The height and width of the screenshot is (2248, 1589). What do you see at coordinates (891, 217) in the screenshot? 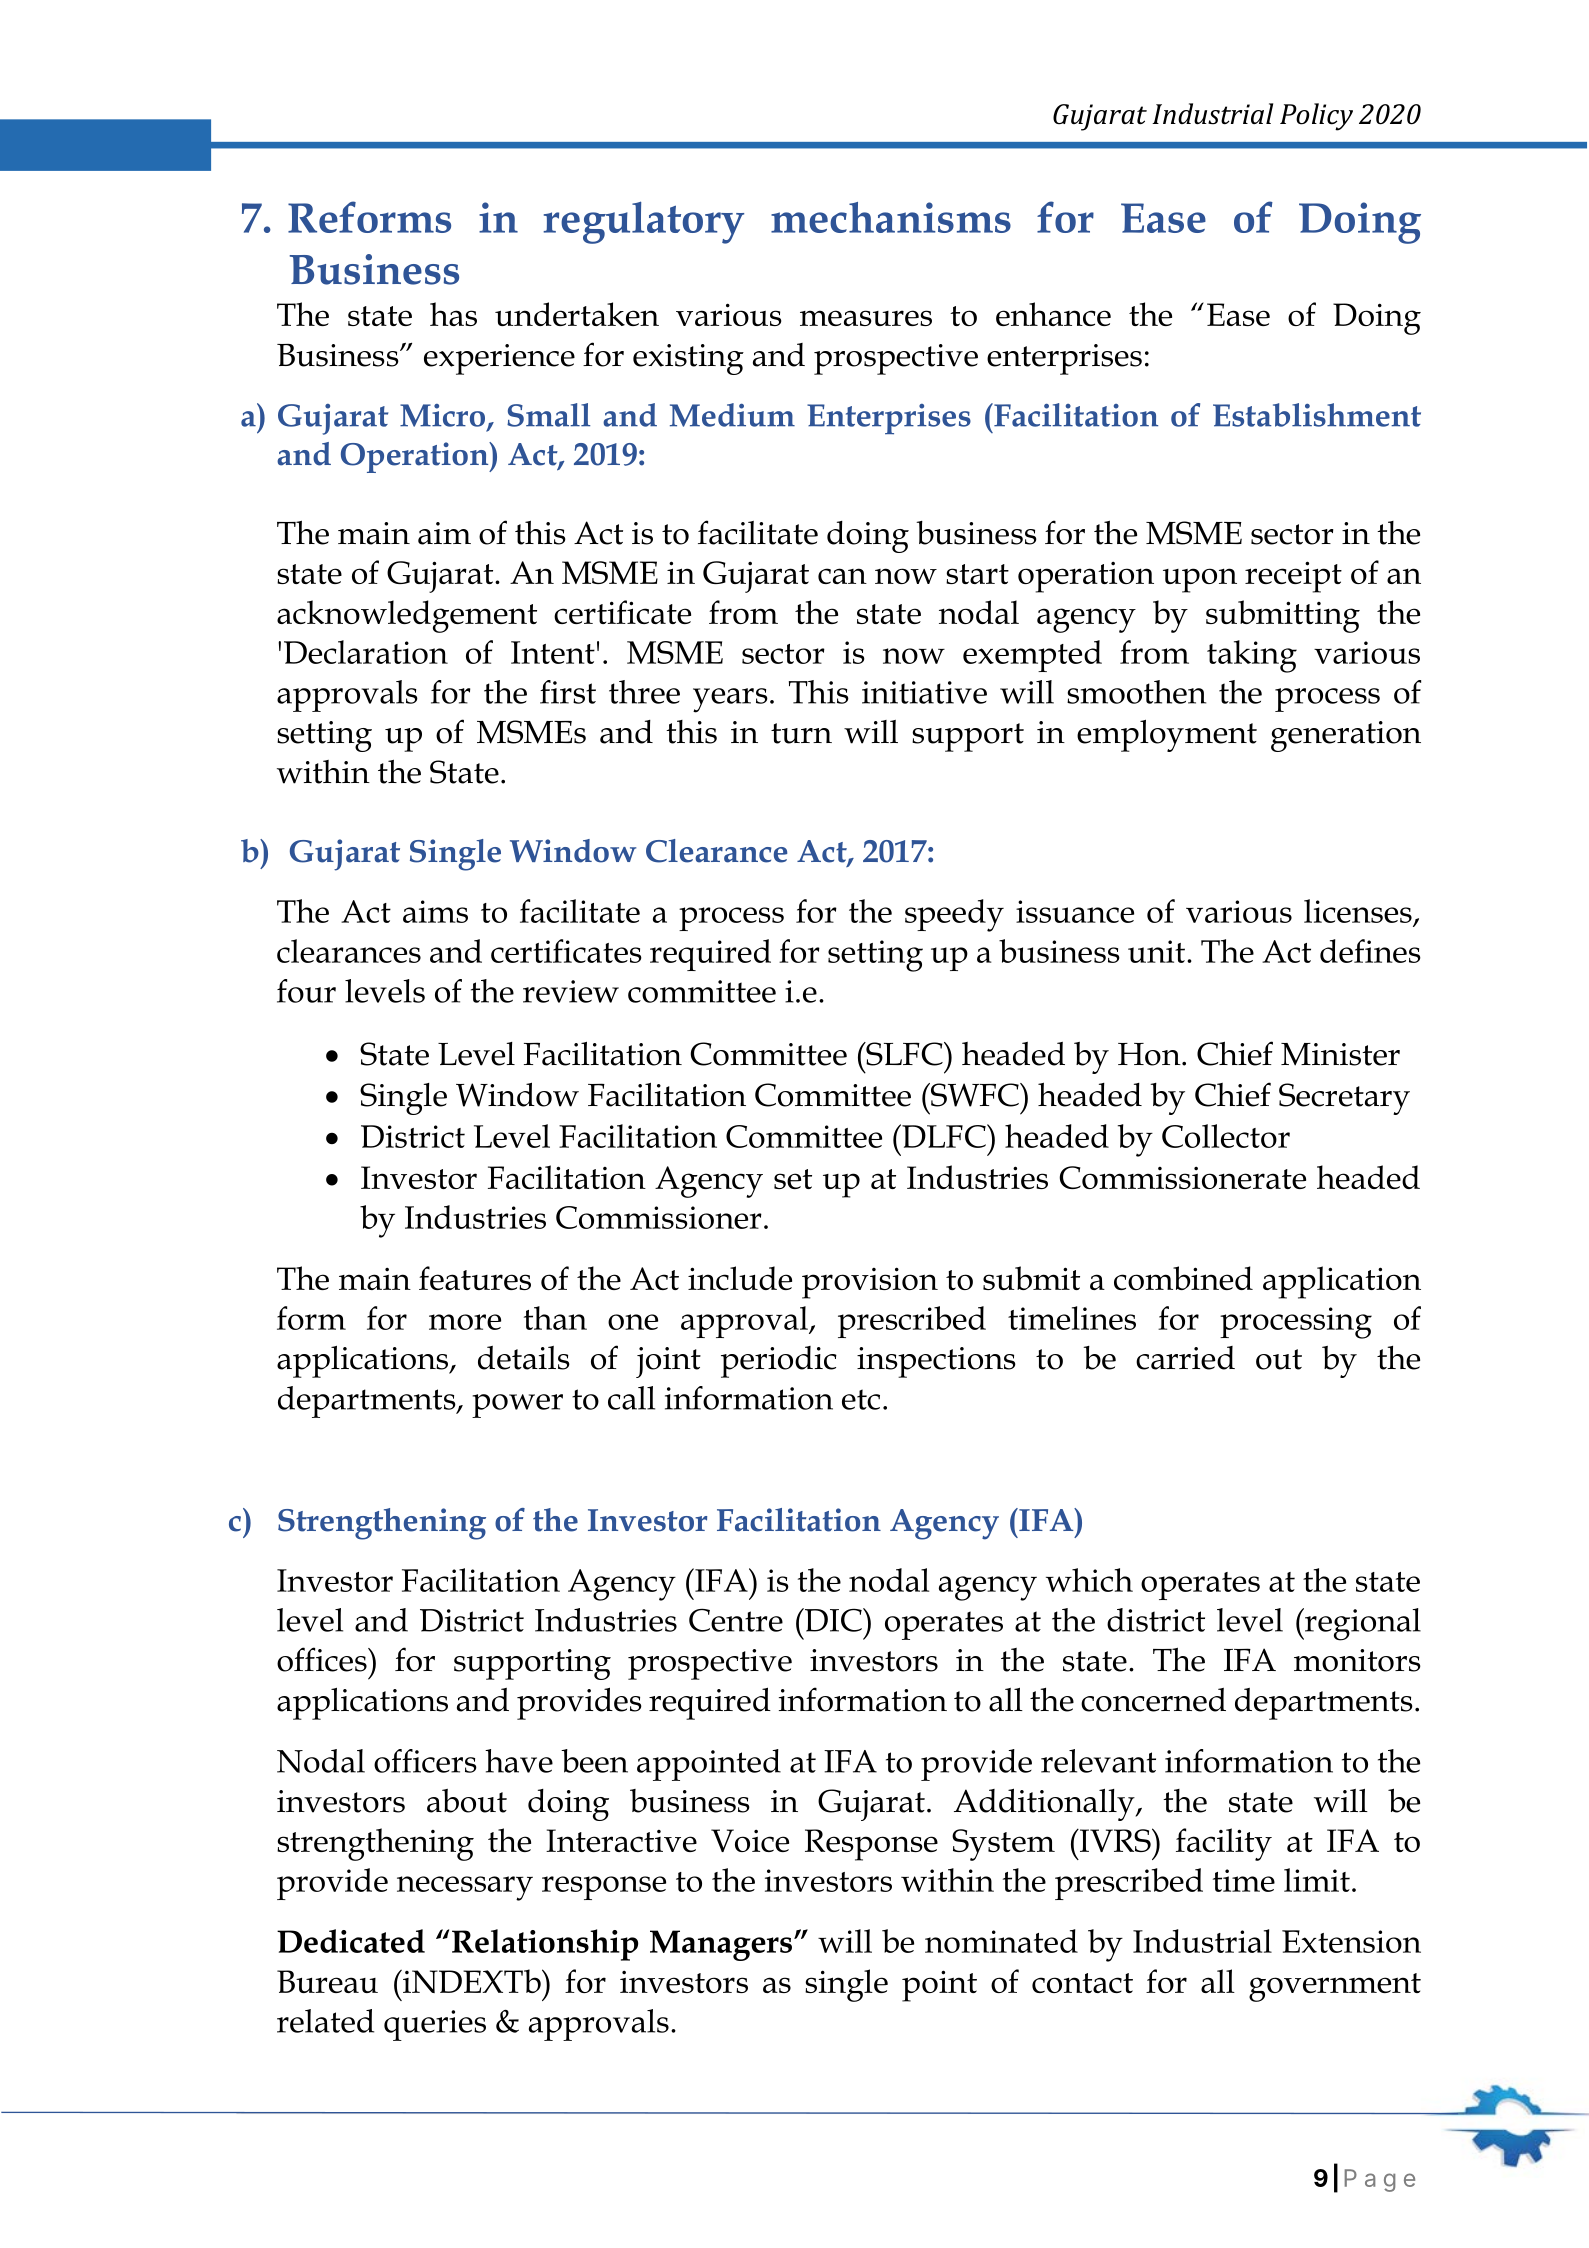
I see `mechanisms` at bounding box center [891, 217].
